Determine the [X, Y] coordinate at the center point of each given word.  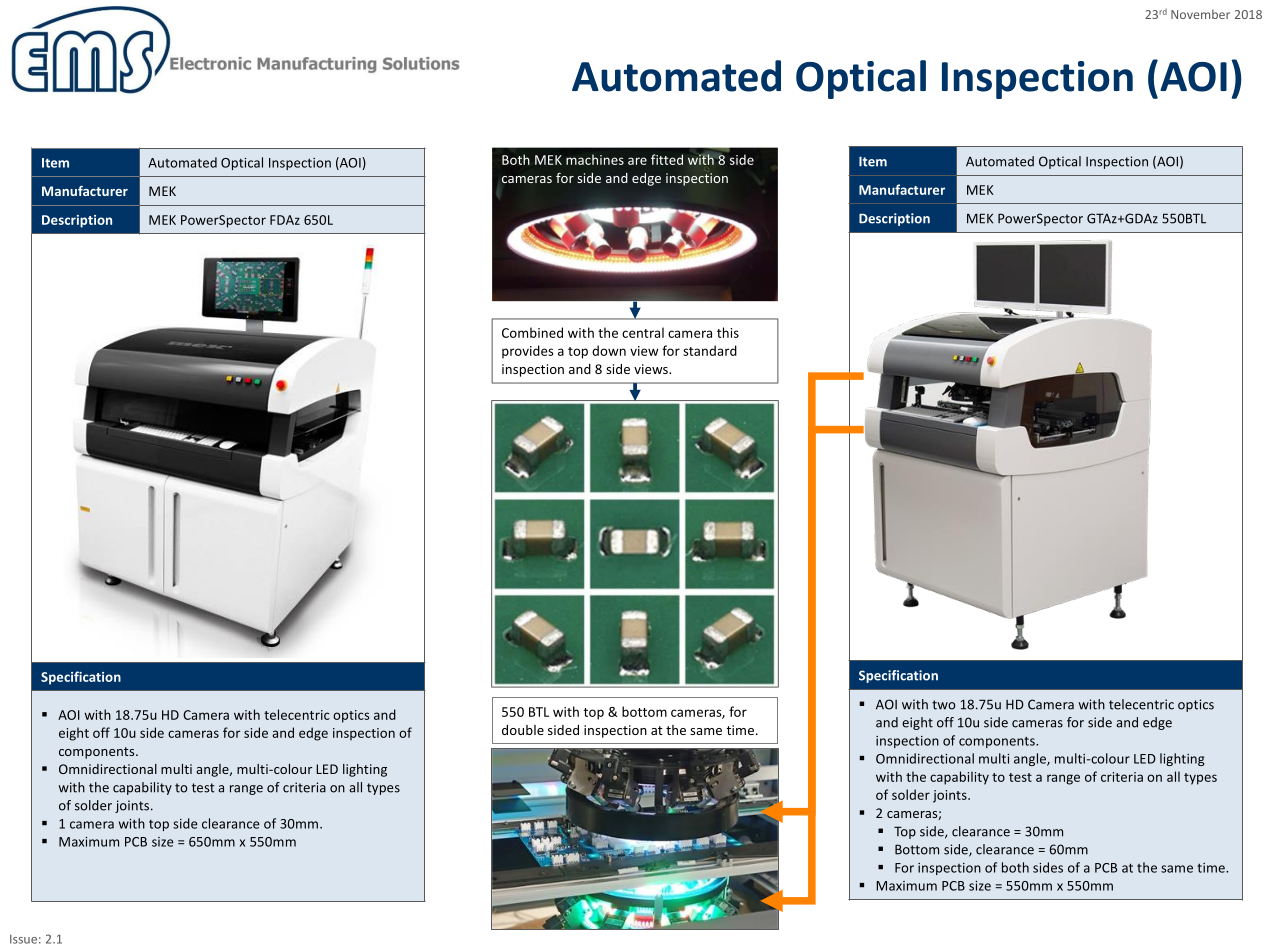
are [637, 161]
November [1200, 14]
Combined [532, 332]
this [728, 332]
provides [528, 352]
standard [710, 350]
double [523, 730]
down [609, 350]
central [643, 332]
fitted [667, 159]
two [943, 705]
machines [595, 159]
